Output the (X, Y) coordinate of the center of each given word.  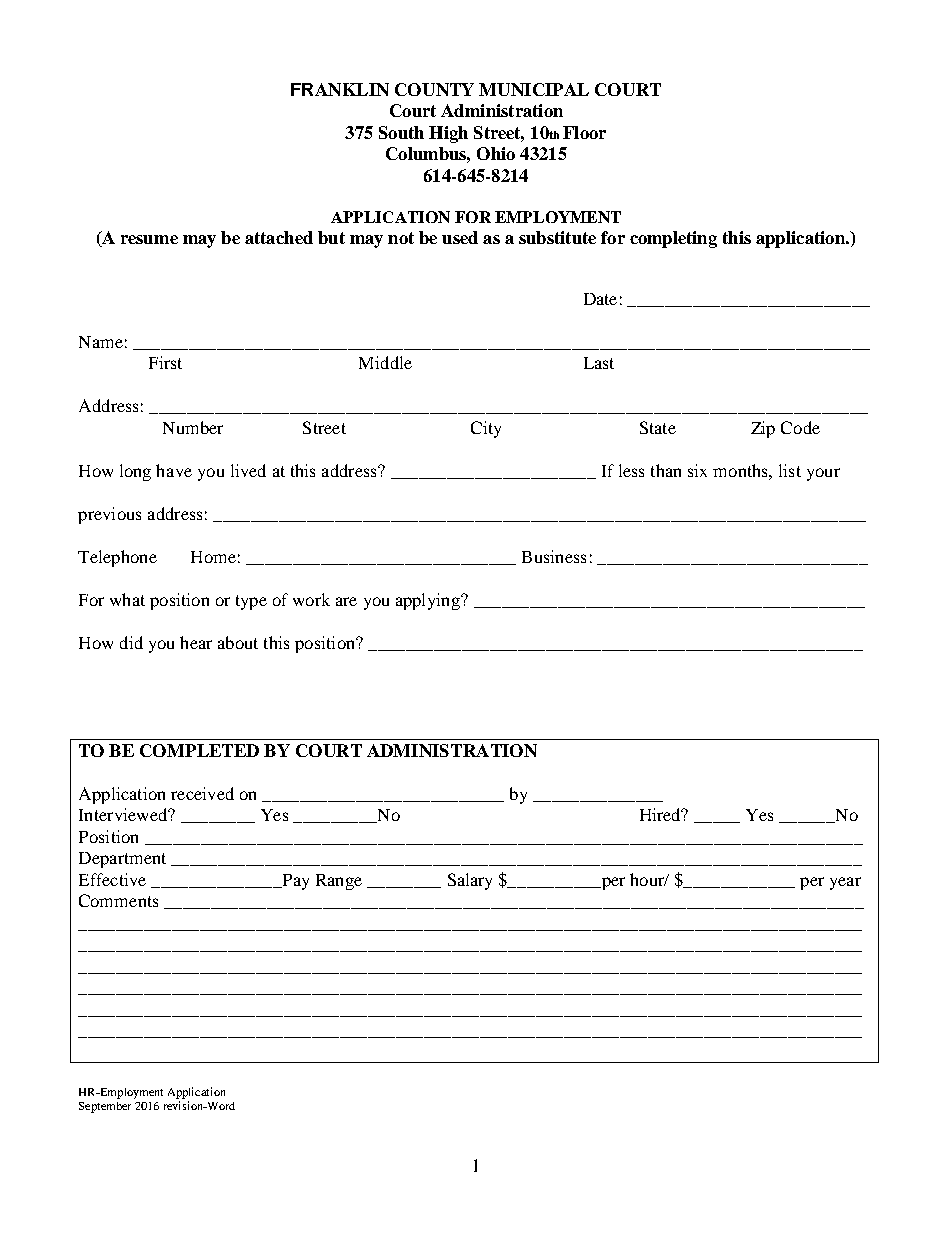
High (448, 134)
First (165, 362)
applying (429, 601)
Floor (584, 132)
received (202, 793)
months (741, 470)
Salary (470, 881)
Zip (763, 429)
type (251, 602)
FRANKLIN (340, 89)
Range (339, 882)
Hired (661, 814)
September (105, 1107)
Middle (385, 362)
